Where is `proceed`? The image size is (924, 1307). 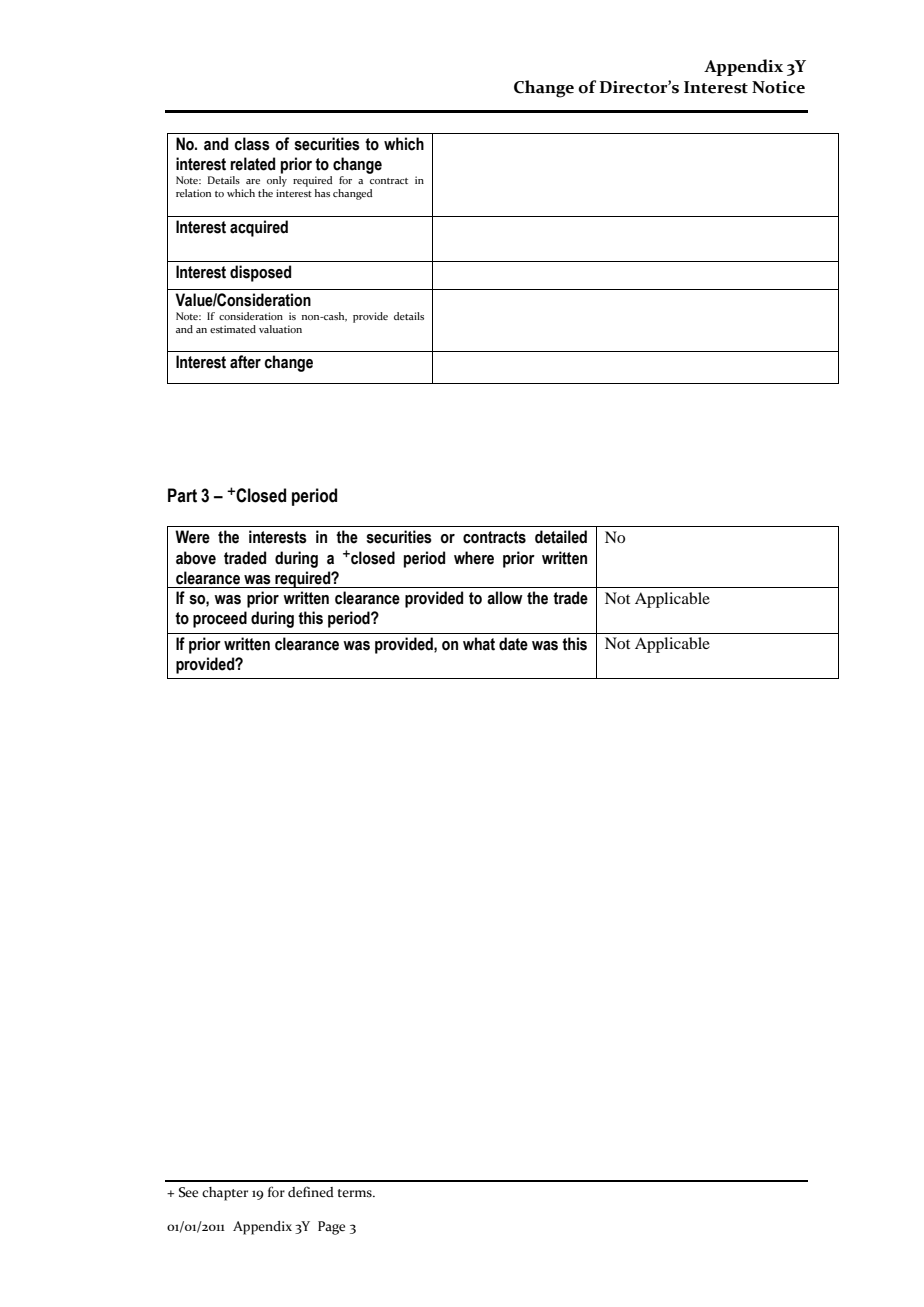
proceed is located at coordinates (220, 619).
